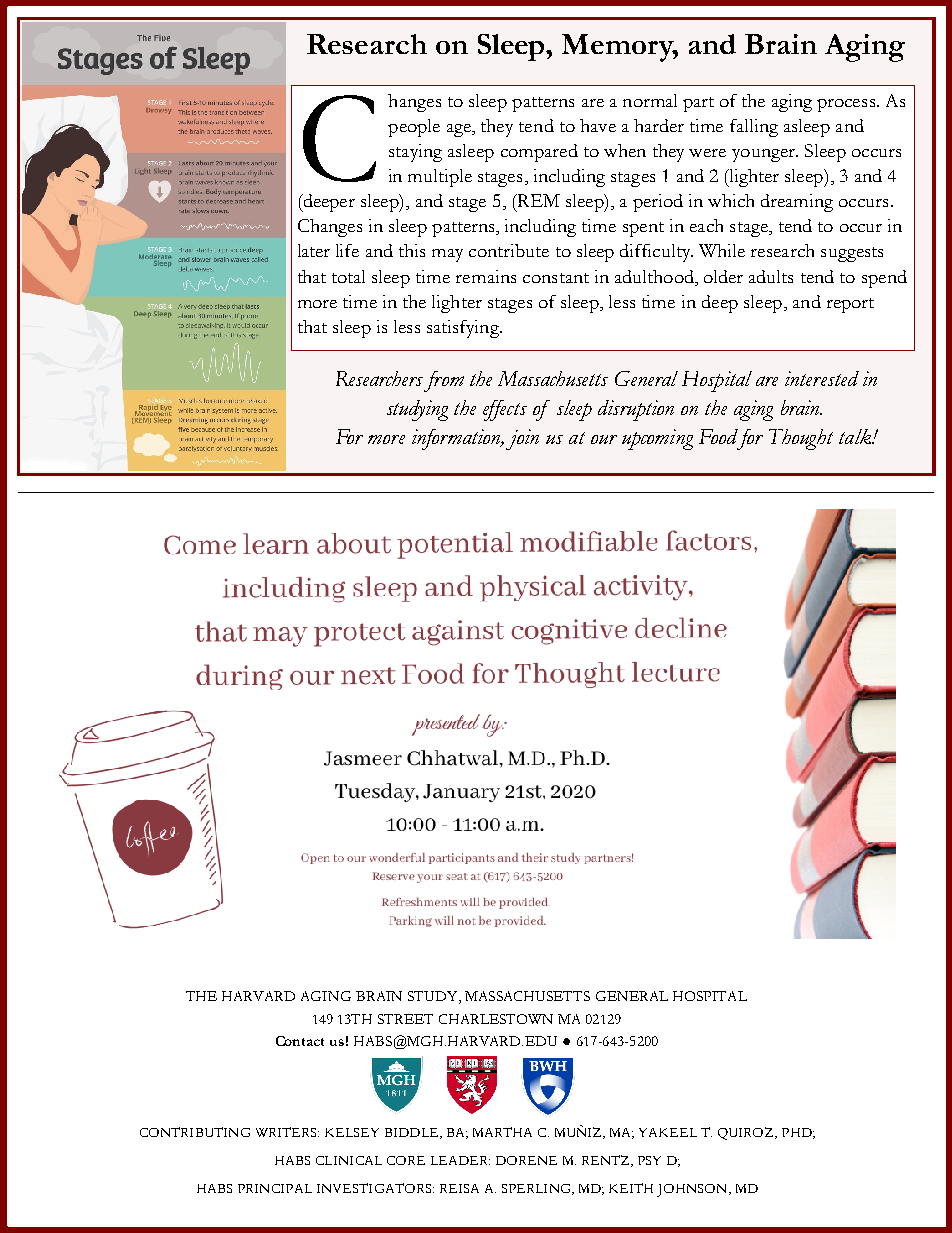 The width and height of the screenshot is (952, 1233). What do you see at coordinates (505, 410) in the screenshot?
I see `effects` at bounding box center [505, 410].
